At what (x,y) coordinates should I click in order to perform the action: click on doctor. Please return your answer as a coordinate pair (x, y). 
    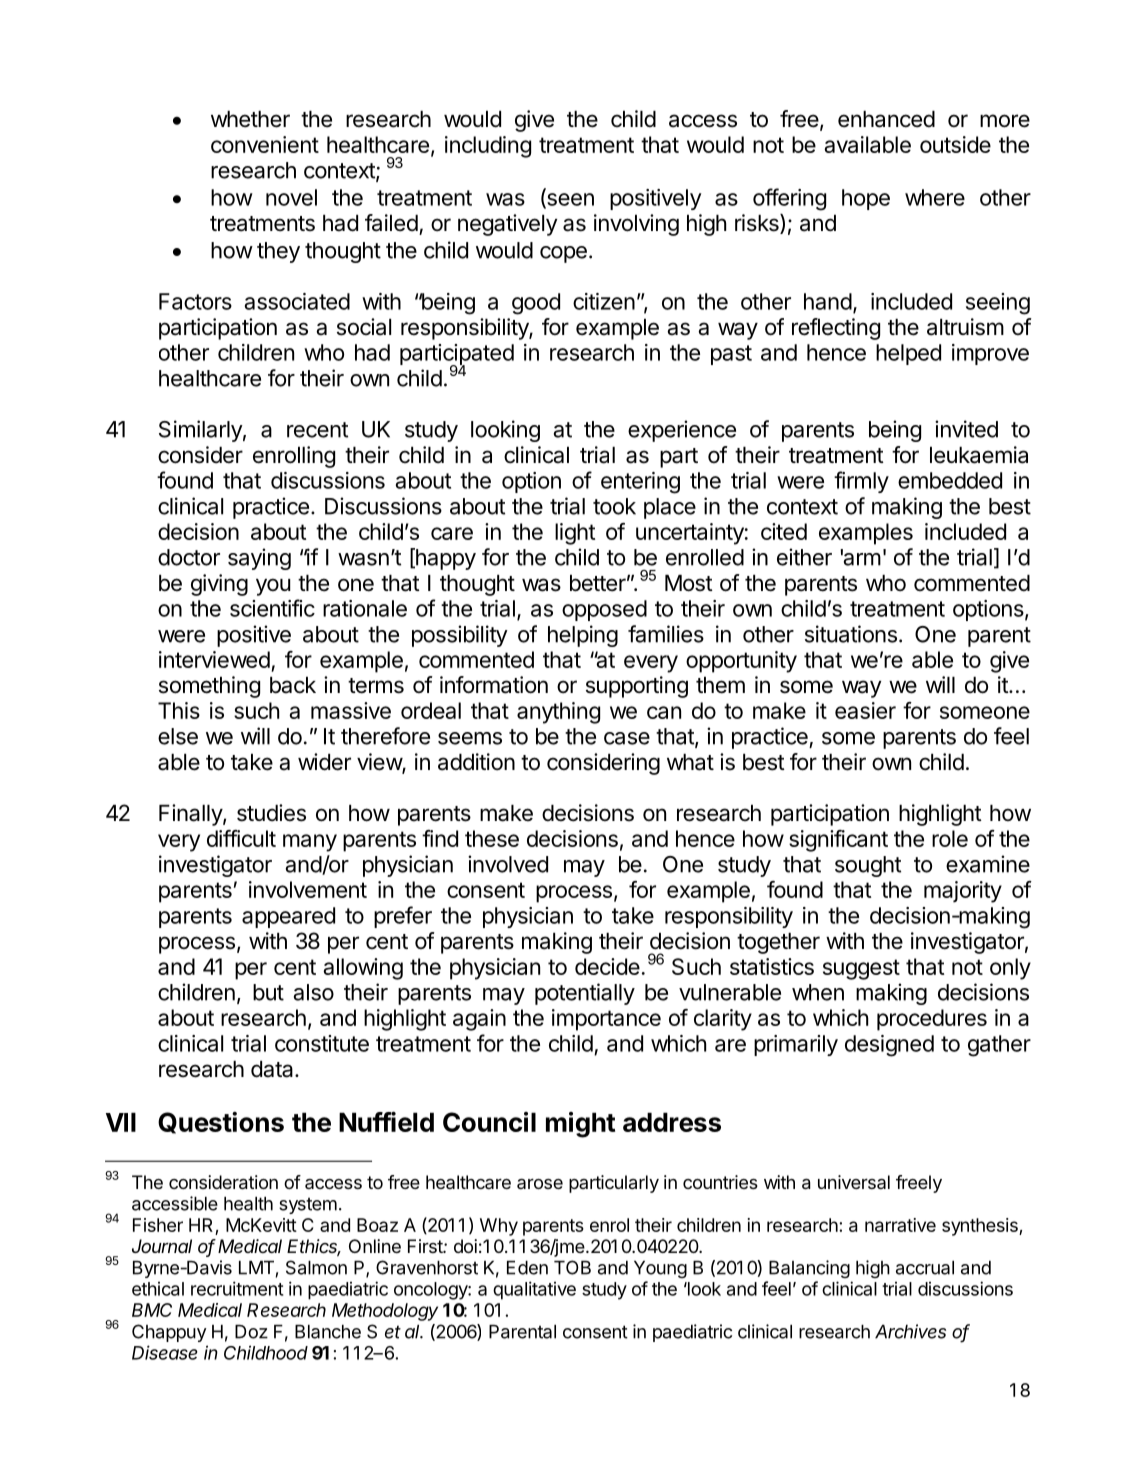
    Looking at the image, I should click on (189, 557).
